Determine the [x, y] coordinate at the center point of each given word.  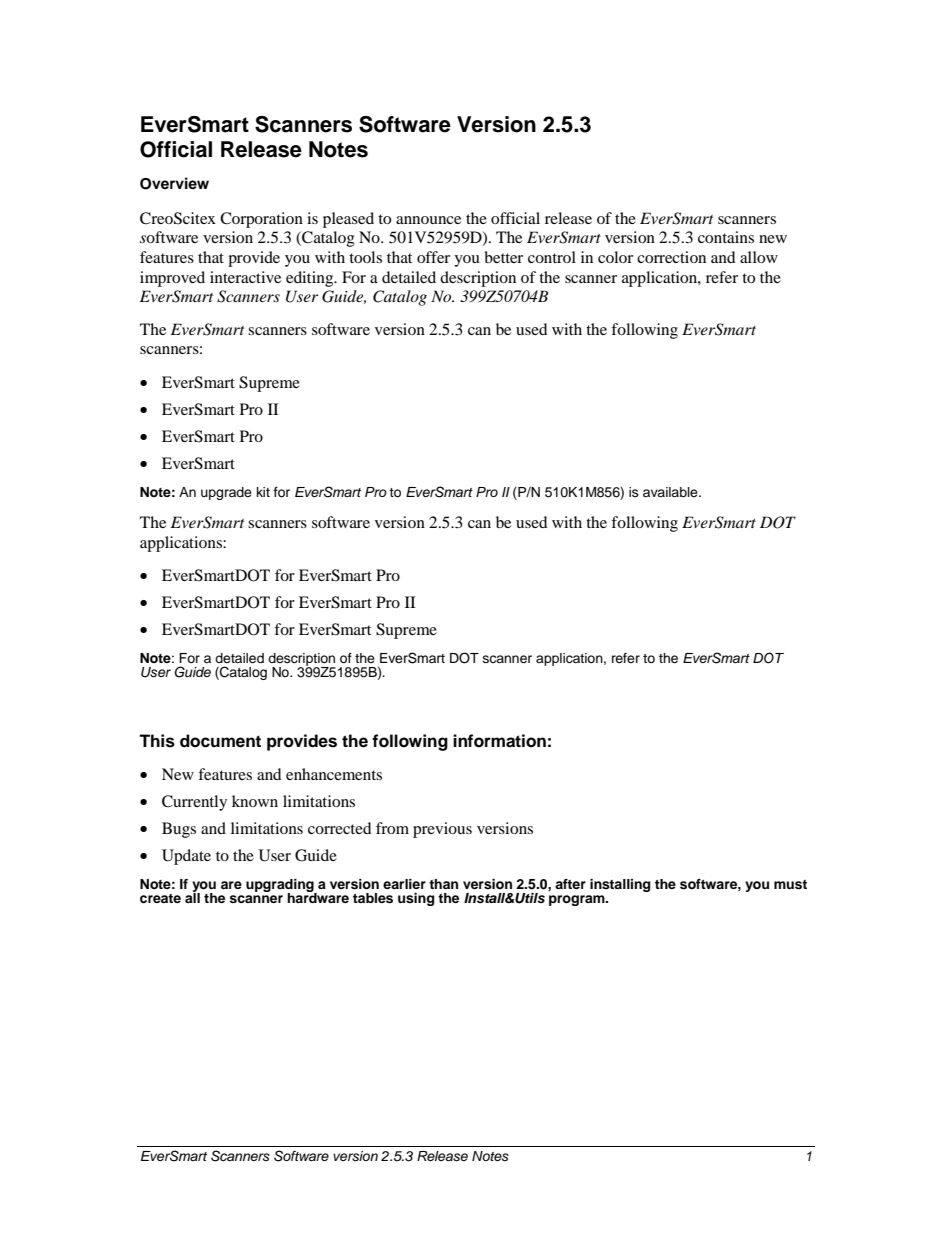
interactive [245, 277]
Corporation [261, 220]
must [790, 885]
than [443, 884]
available [671, 492]
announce [428, 220]
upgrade [226, 493]
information [499, 741]
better [503, 257]
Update [186, 857]
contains [726, 237]
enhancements [334, 774]
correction [671, 257]
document [220, 741]
